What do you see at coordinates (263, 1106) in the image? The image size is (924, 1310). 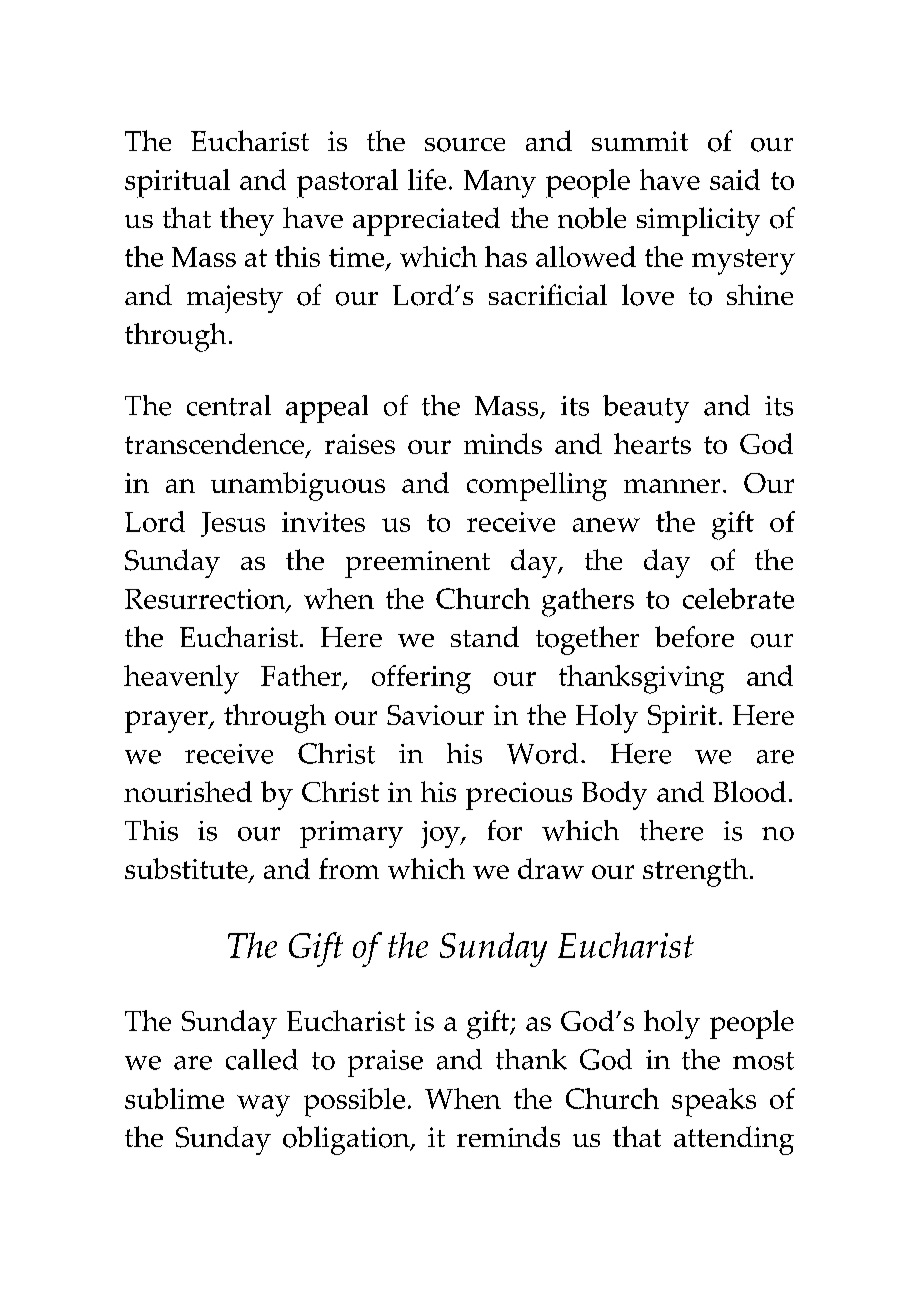 I see `way` at bounding box center [263, 1106].
